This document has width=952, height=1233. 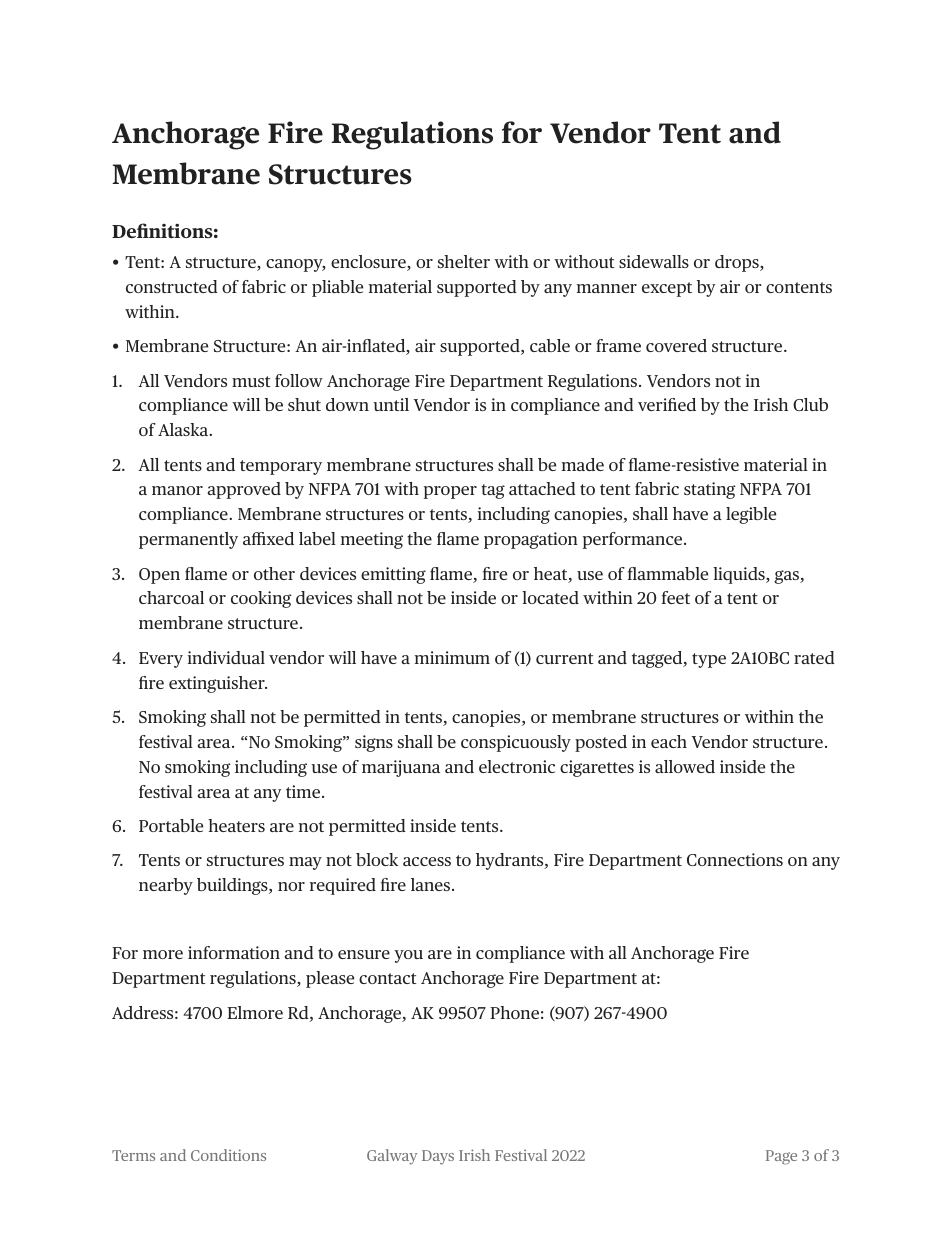 What do you see at coordinates (738, 263) in the document?
I see `drops` at bounding box center [738, 263].
